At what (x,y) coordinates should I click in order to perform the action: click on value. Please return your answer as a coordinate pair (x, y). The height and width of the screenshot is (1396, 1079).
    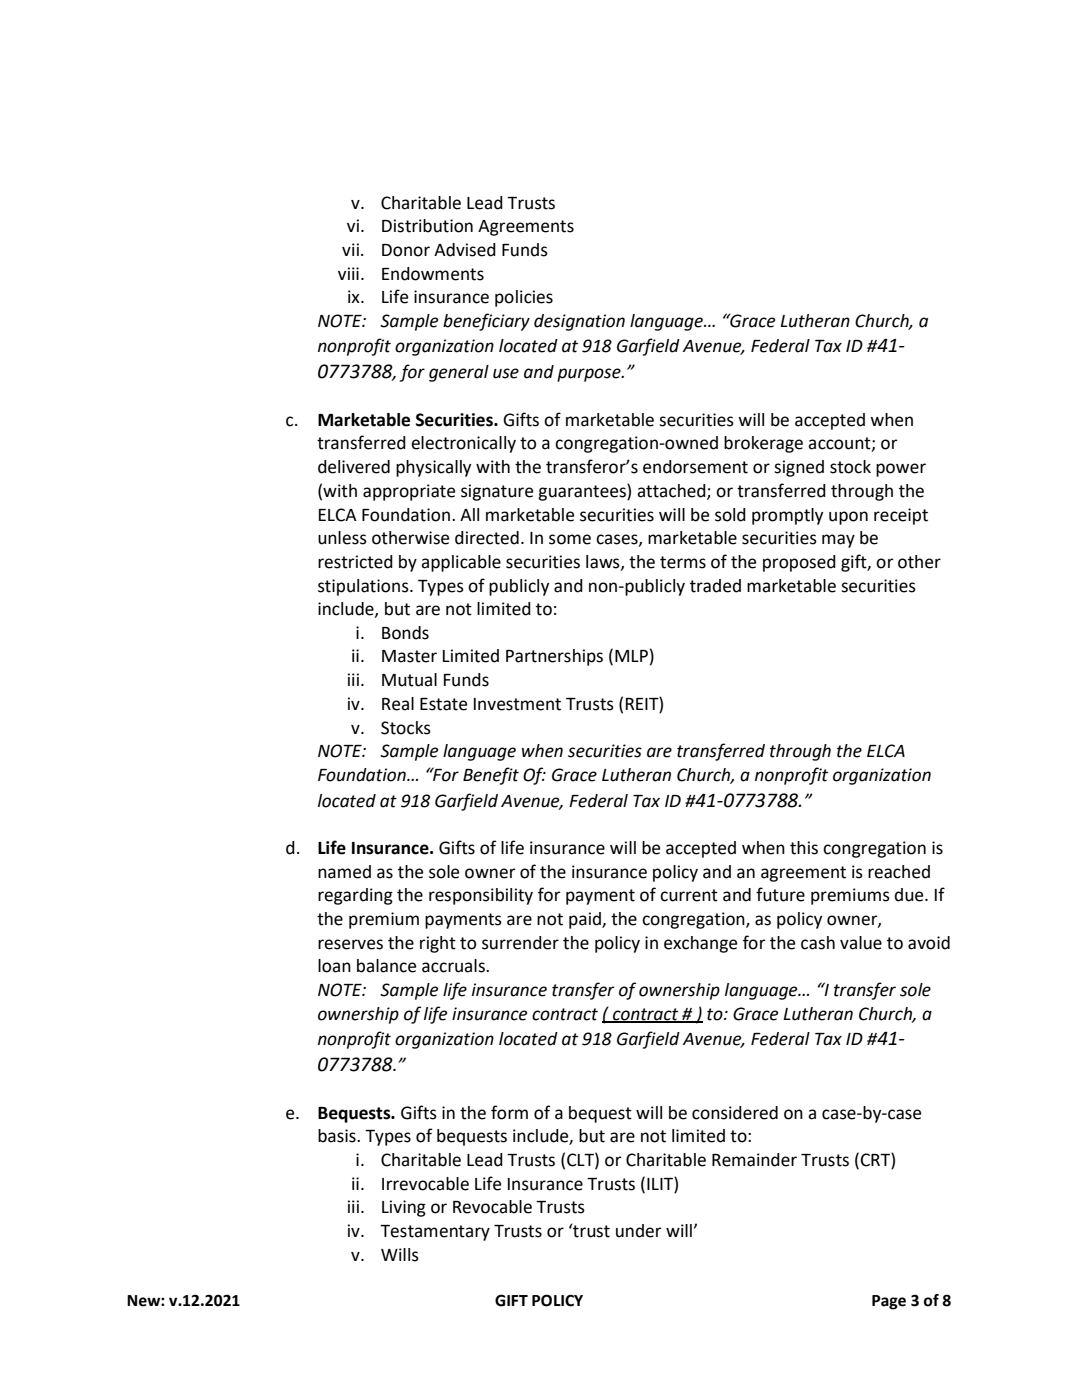
    Looking at the image, I should click on (861, 943).
